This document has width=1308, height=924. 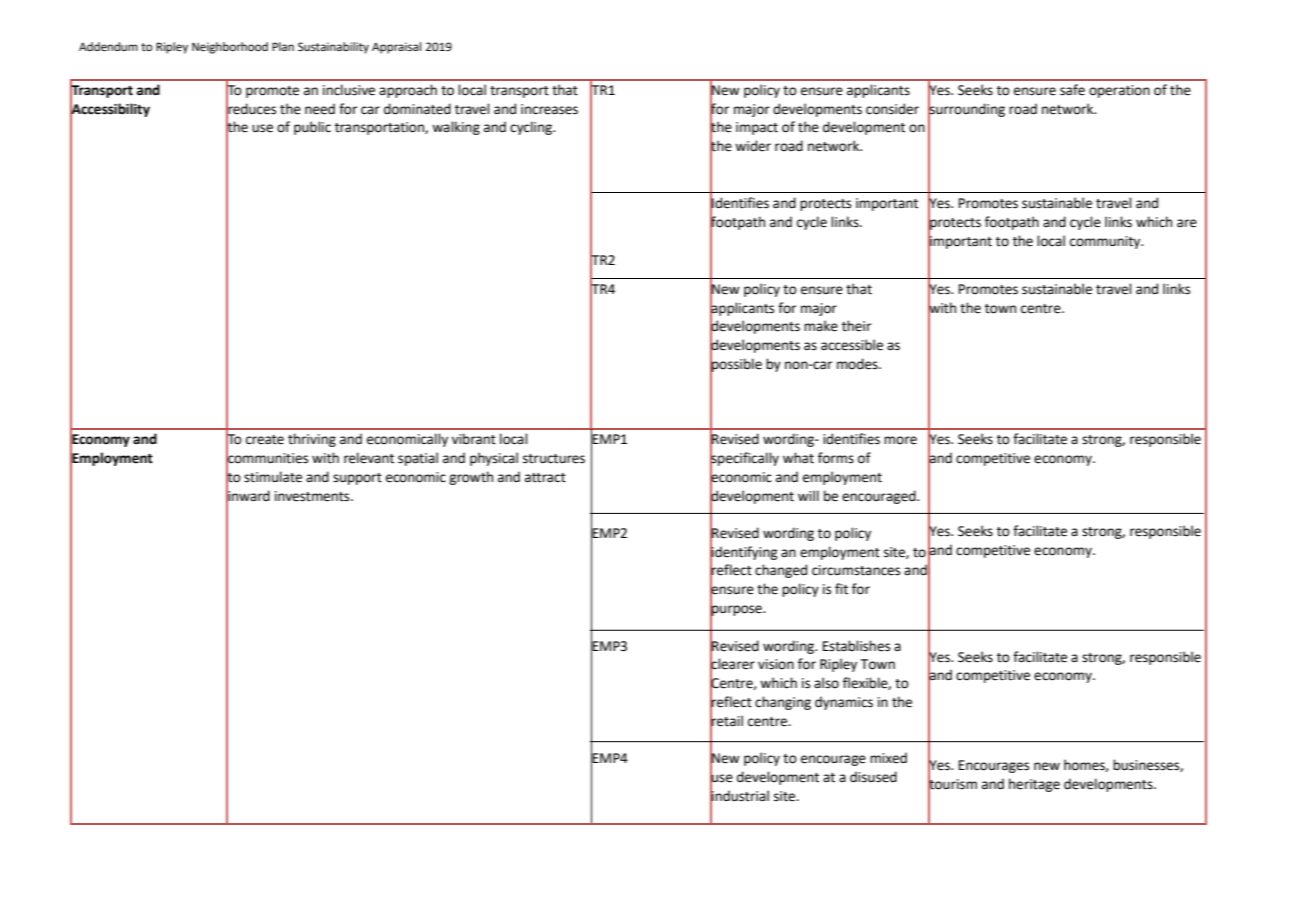 I want to click on safe, so click(x=1072, y=90).
